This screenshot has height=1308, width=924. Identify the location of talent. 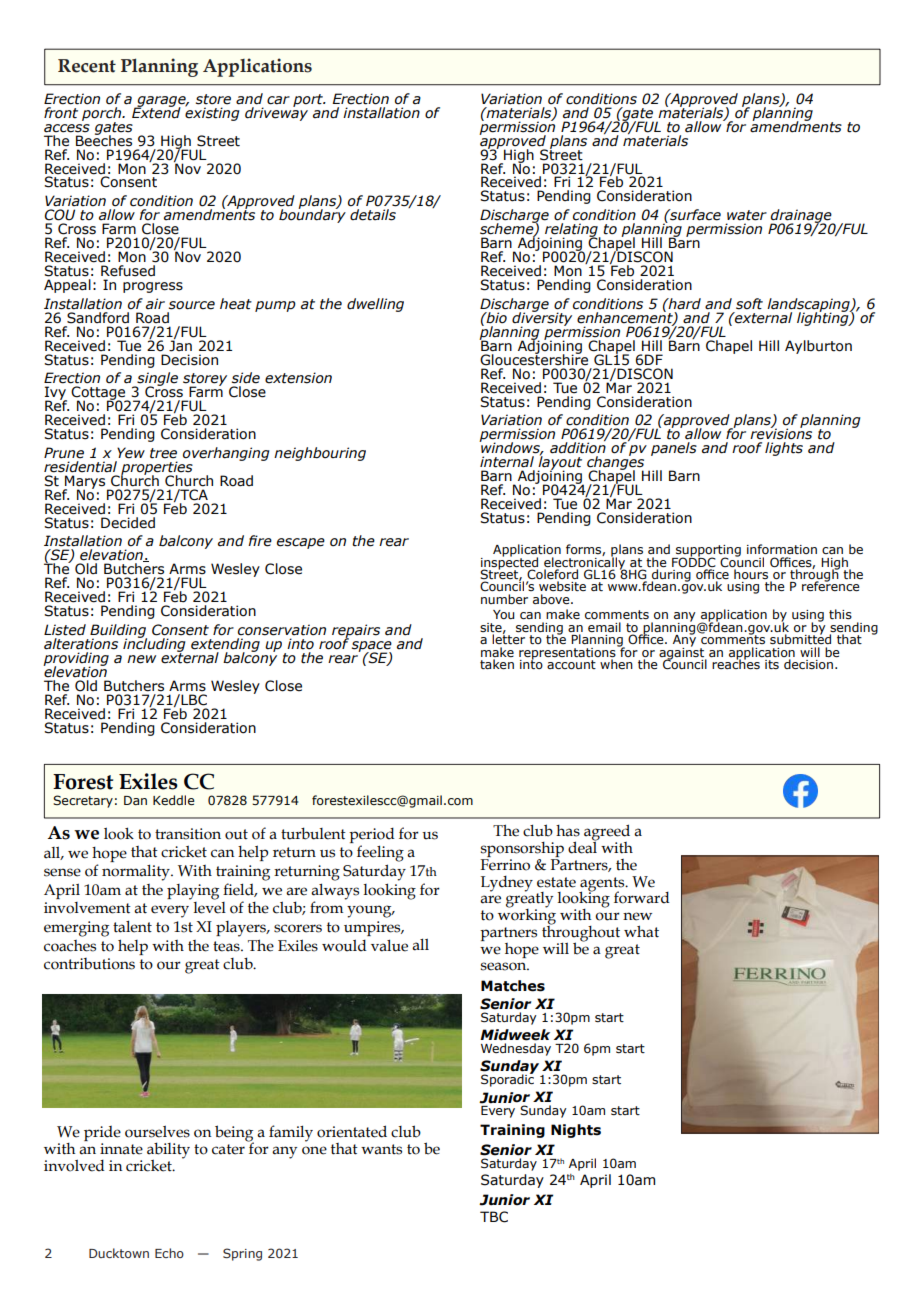
(132, 926).
